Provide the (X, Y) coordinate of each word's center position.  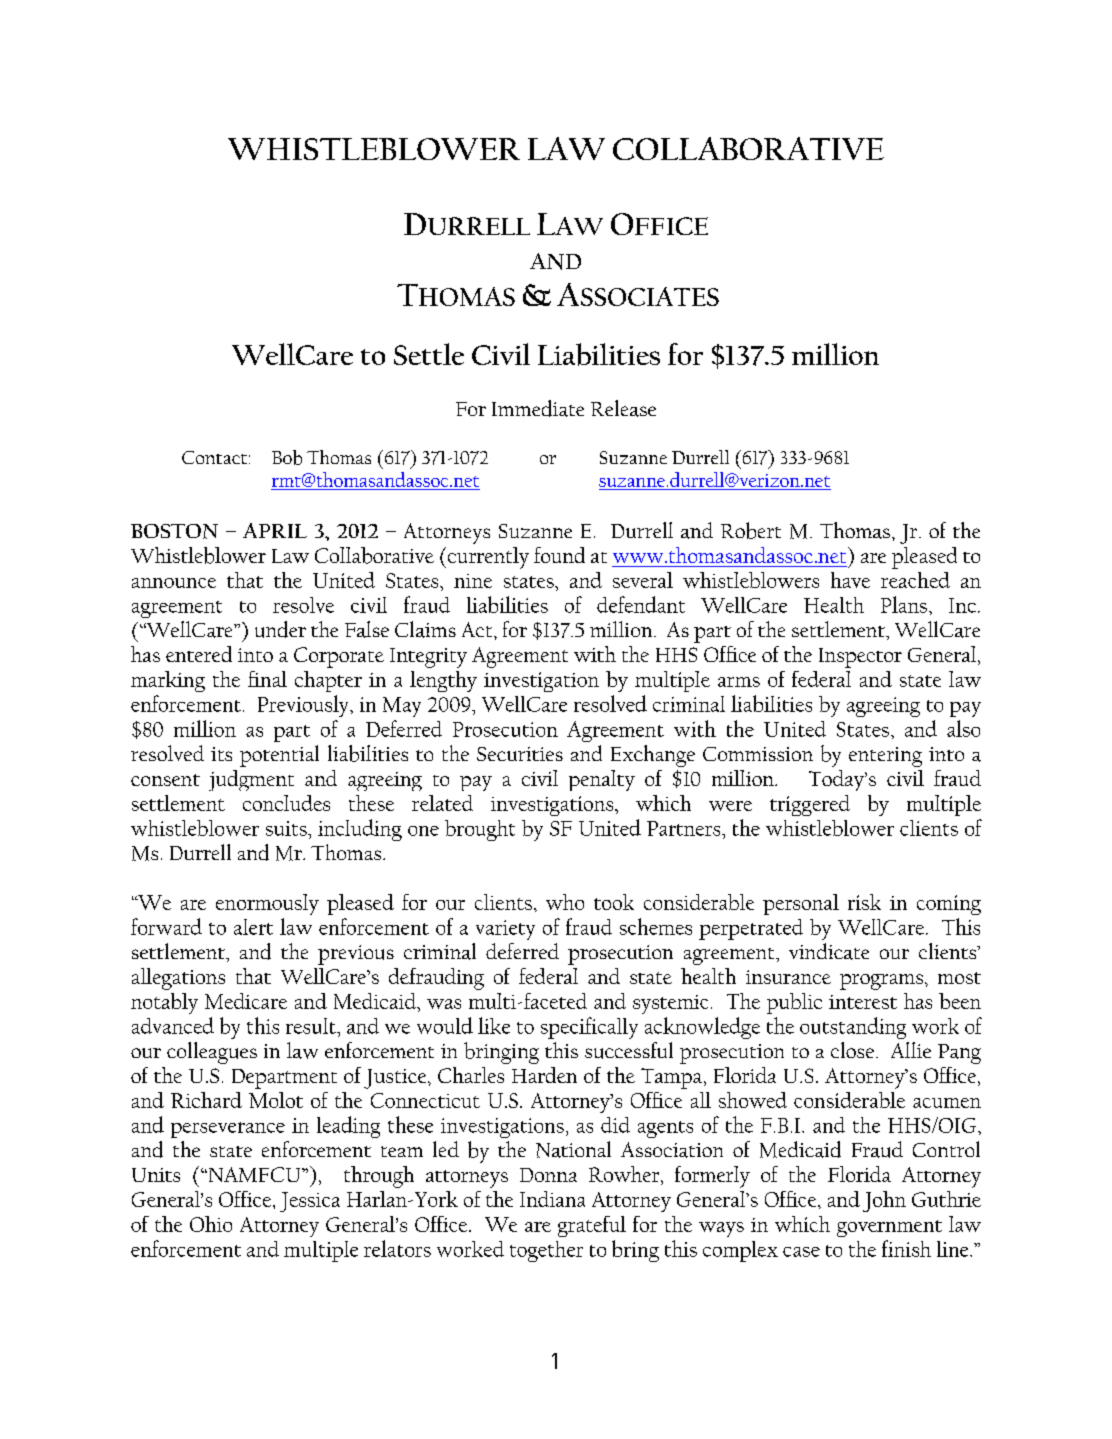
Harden (544, 1075)
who (565, 902)
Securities (520, 754)
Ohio (211, 1224)
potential (279, 756)
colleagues (212, 1053)
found (559, 555)
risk (864, 902)
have (850, 580)
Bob (287, 457)
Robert (751, 530)
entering (885, 757)
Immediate (538, 408)
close (854, 1050)
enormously (267, 904)
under (280, 629)
